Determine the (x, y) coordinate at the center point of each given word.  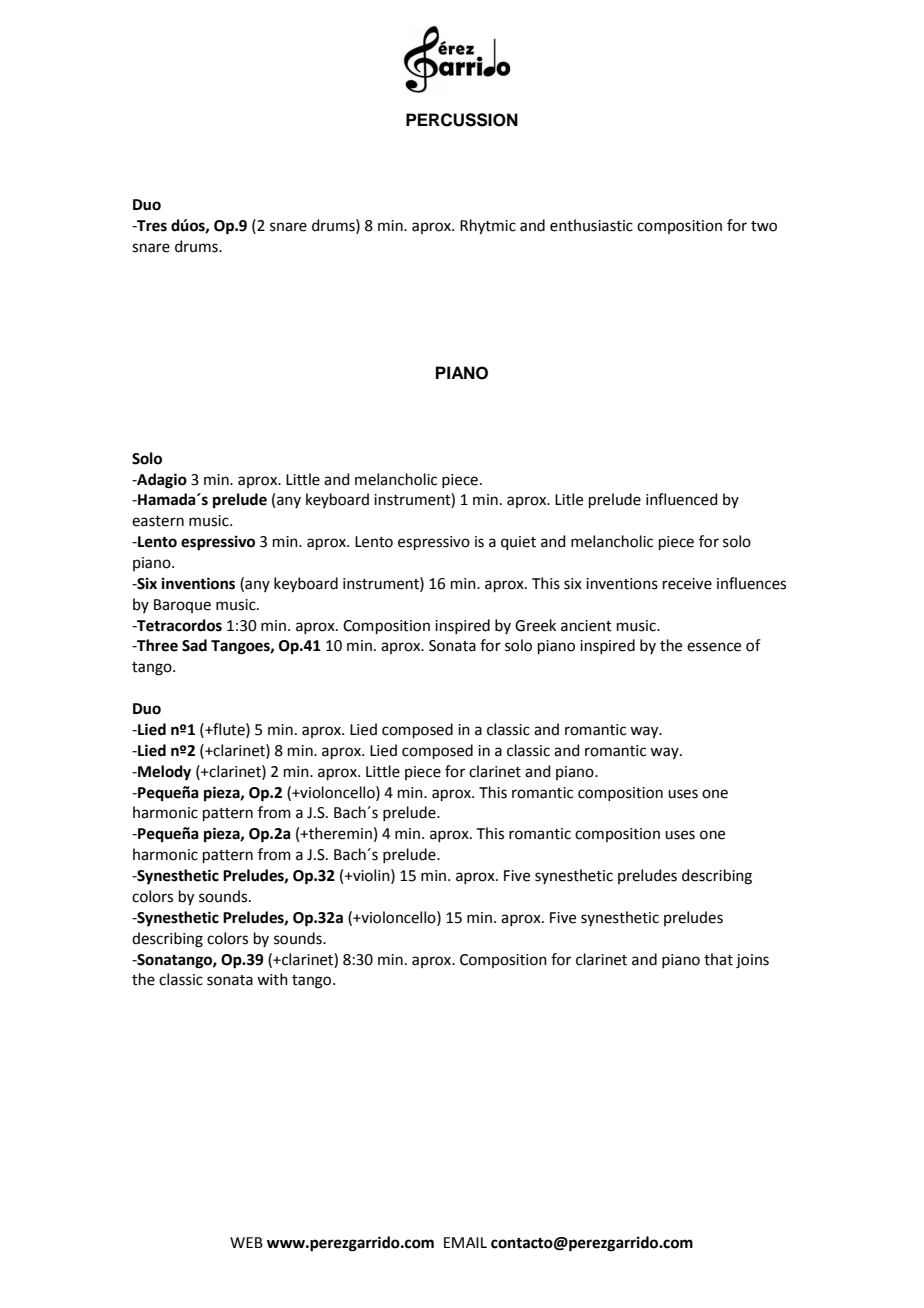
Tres (151, 226)
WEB (246, 1242)
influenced (682, 499)
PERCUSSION (462, 120)
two (764, 226)
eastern (158, 521)
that (718, 959)
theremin (339, 833)
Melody (163, 773)
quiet (518, 543)
